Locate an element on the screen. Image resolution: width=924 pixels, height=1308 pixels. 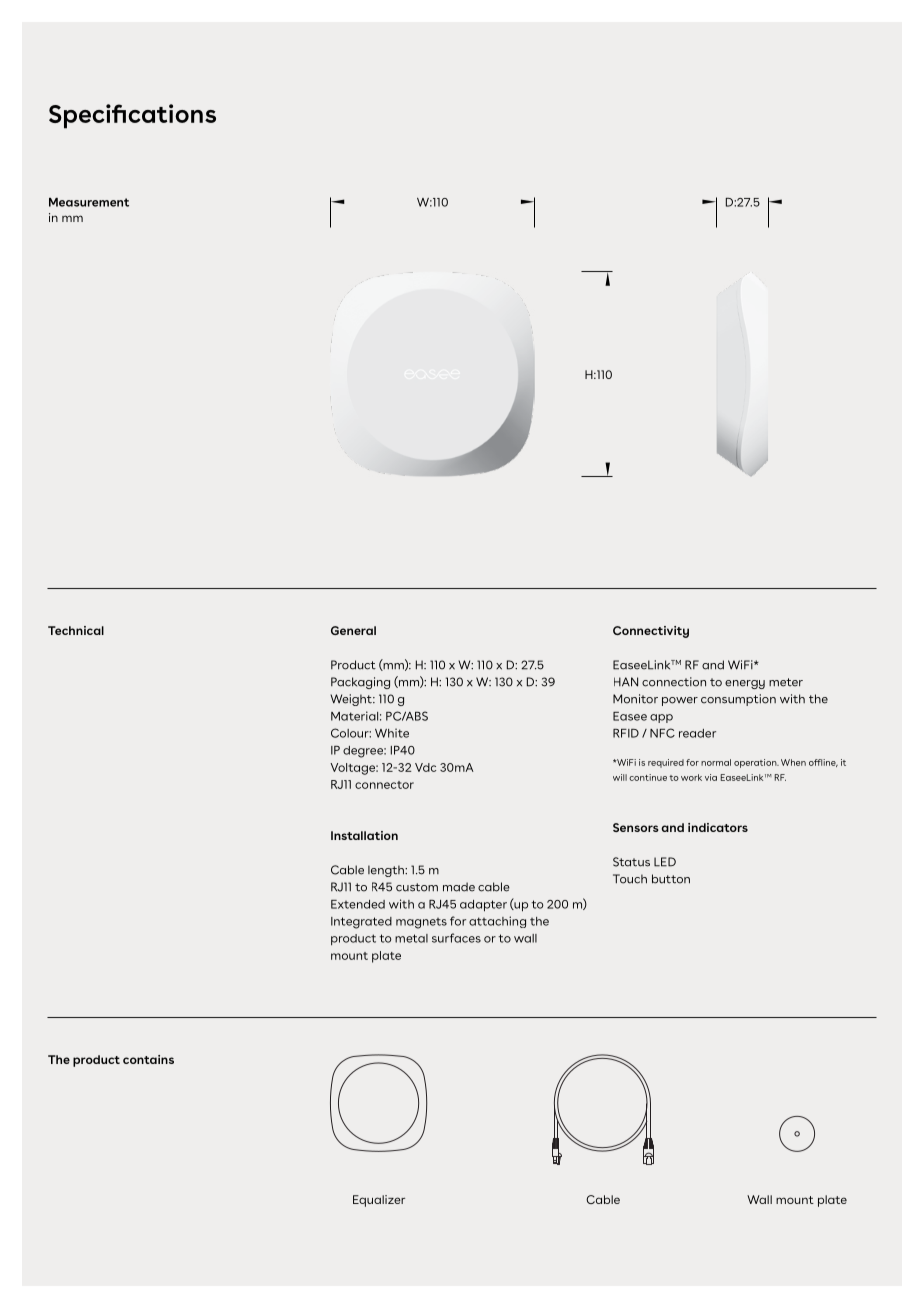
consumption is located at coordinates (738, 700).
